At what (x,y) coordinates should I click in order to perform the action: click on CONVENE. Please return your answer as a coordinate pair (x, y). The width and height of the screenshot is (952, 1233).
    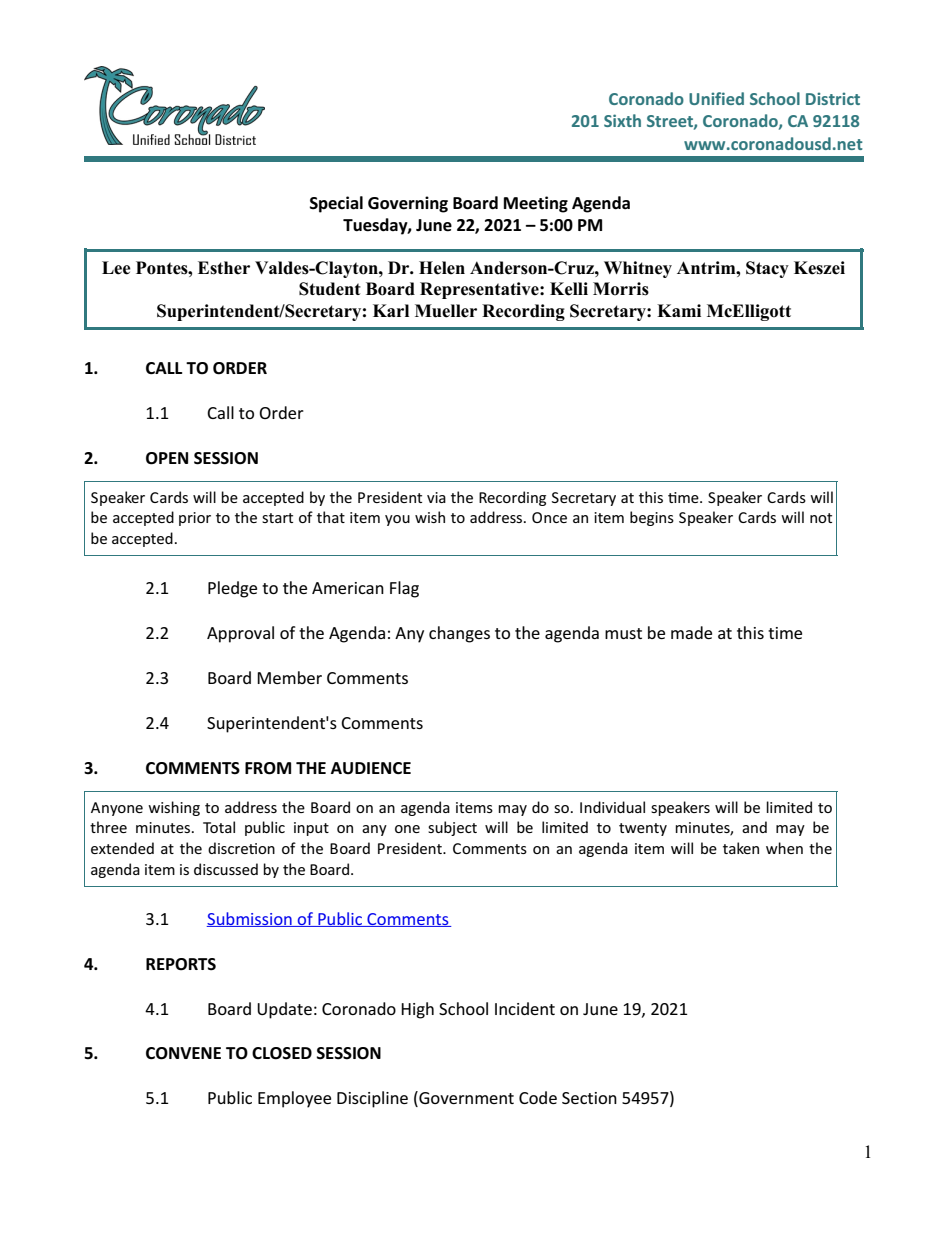
    Looking at the image, I should click on (183, 1053).
